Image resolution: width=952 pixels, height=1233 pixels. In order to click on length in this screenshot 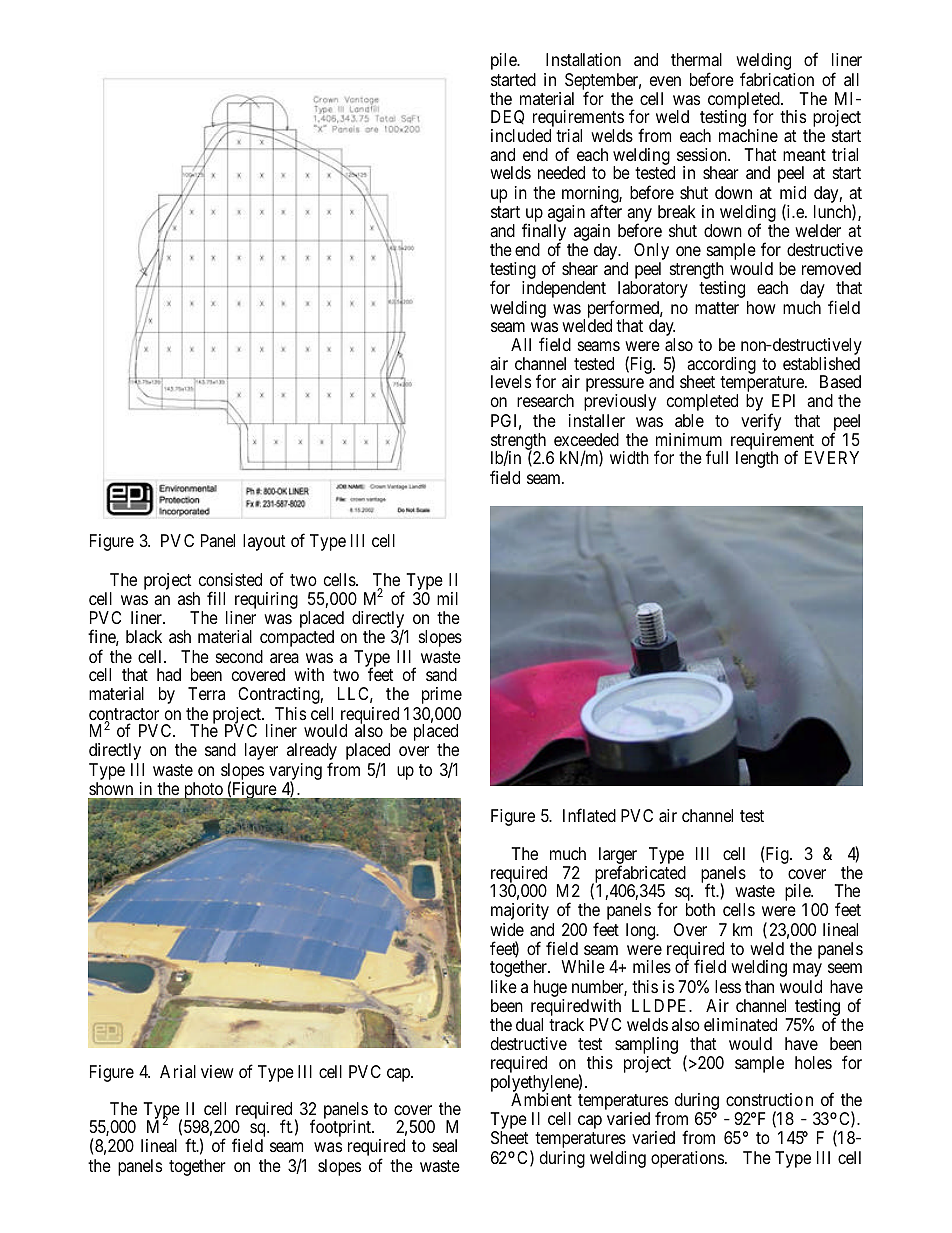, I will do `click(757, 459)`.
